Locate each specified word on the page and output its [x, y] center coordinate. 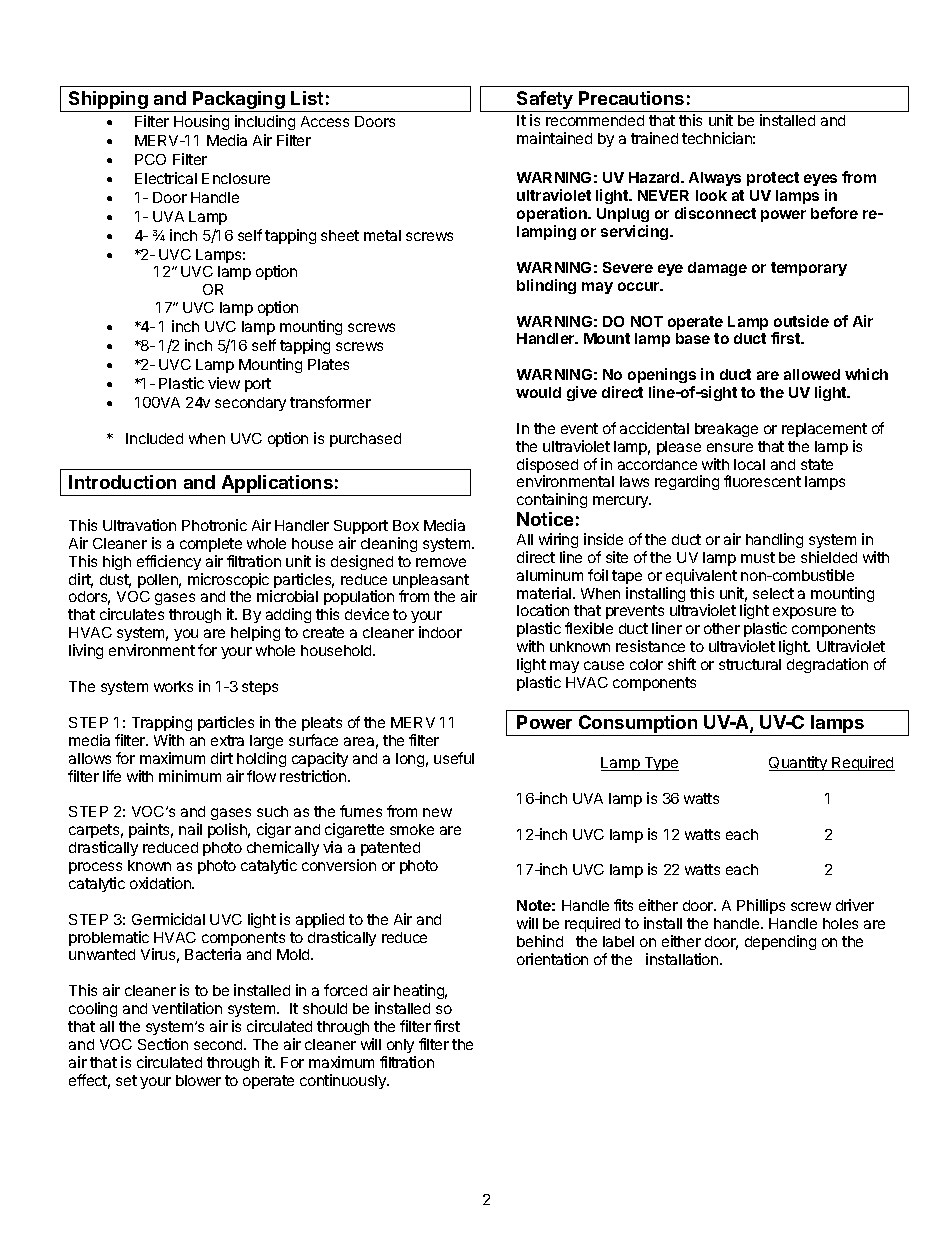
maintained [554, 138]
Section [163, 1044]
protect [773, 179]
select [773, 593]
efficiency [169, 562]
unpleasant [432, 582]
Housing [201, 122]
